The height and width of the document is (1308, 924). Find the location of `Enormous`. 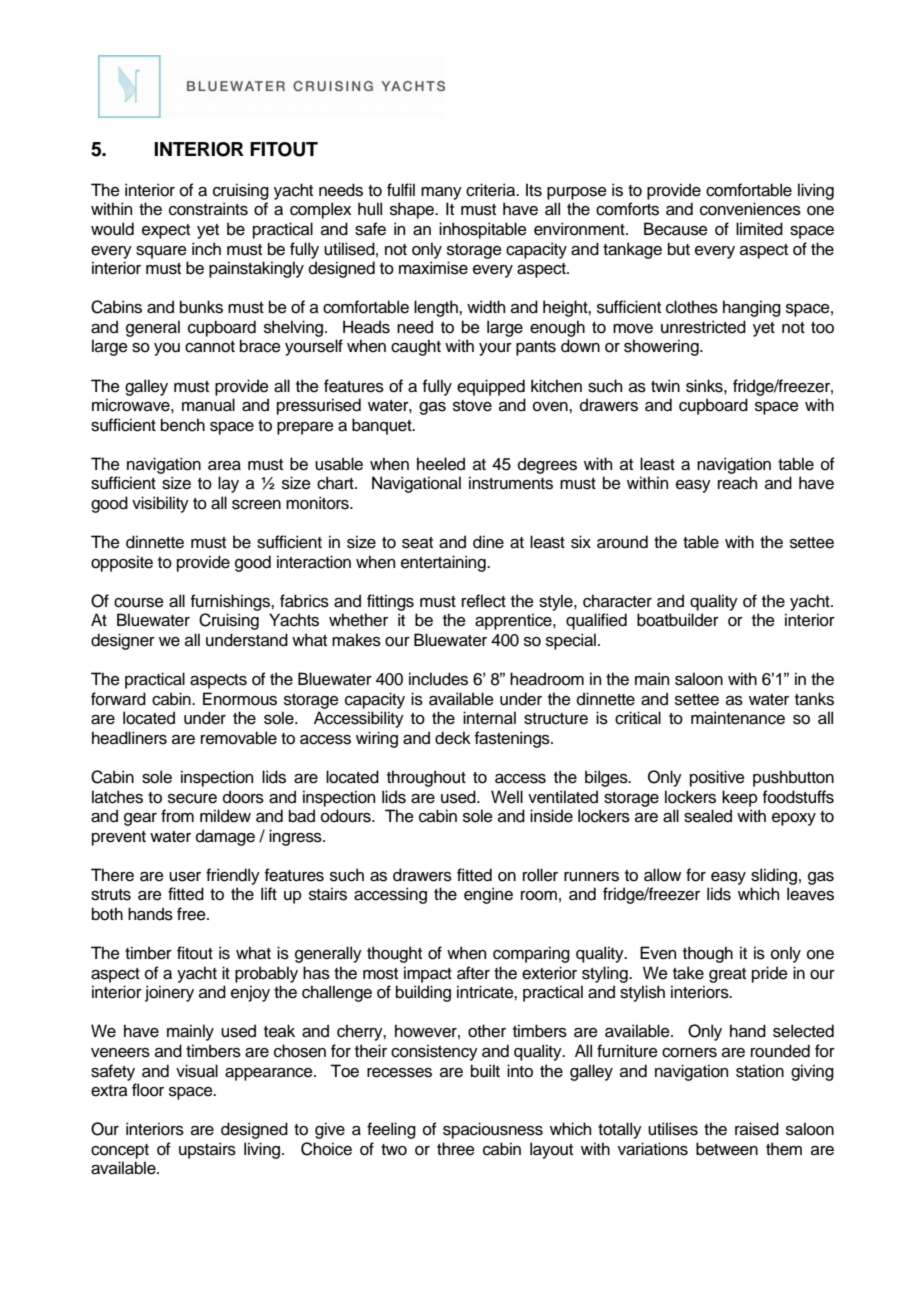

Enormous is located at coordinates (240, 699).
